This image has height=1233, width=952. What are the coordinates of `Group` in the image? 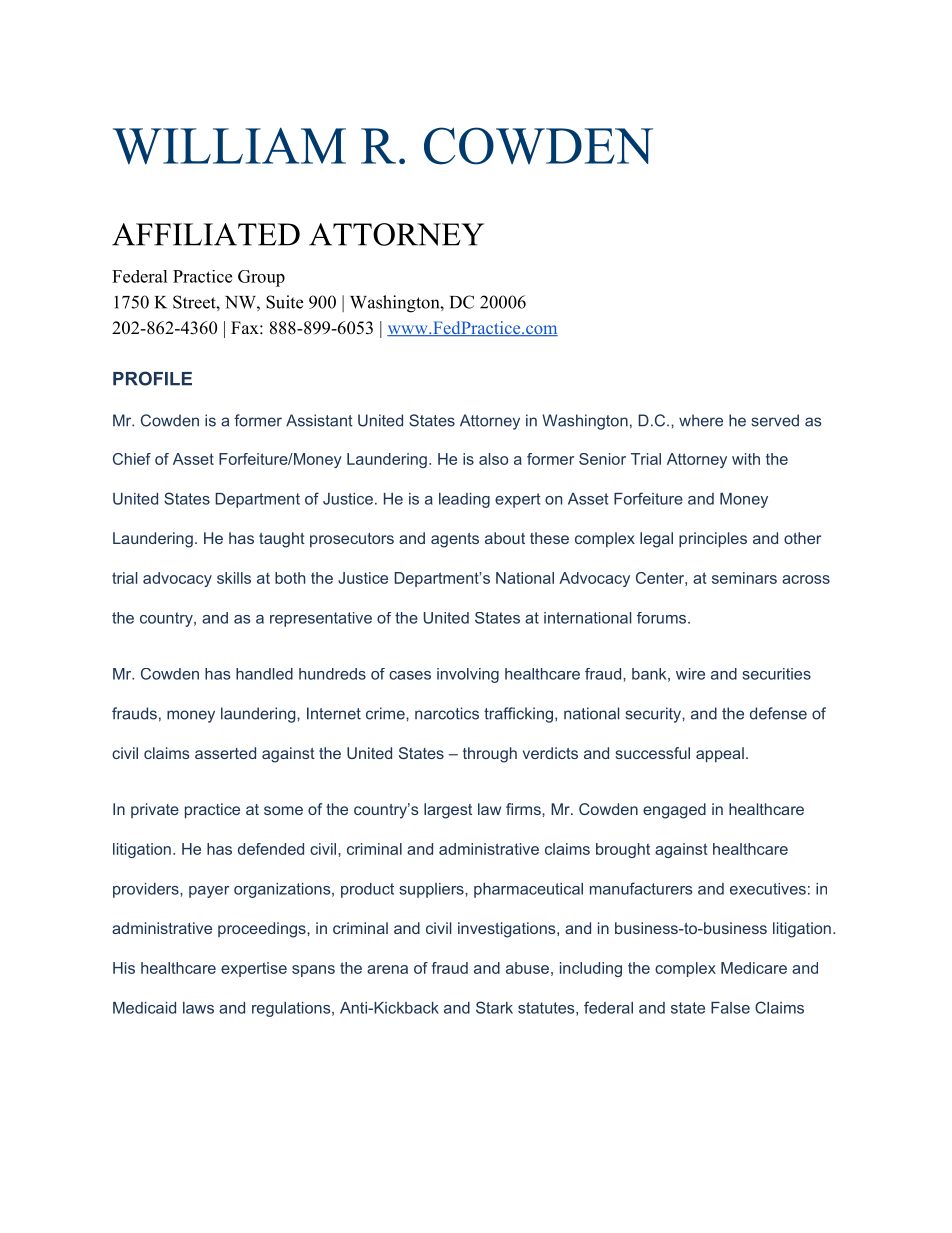 It's located at (261, 278).
